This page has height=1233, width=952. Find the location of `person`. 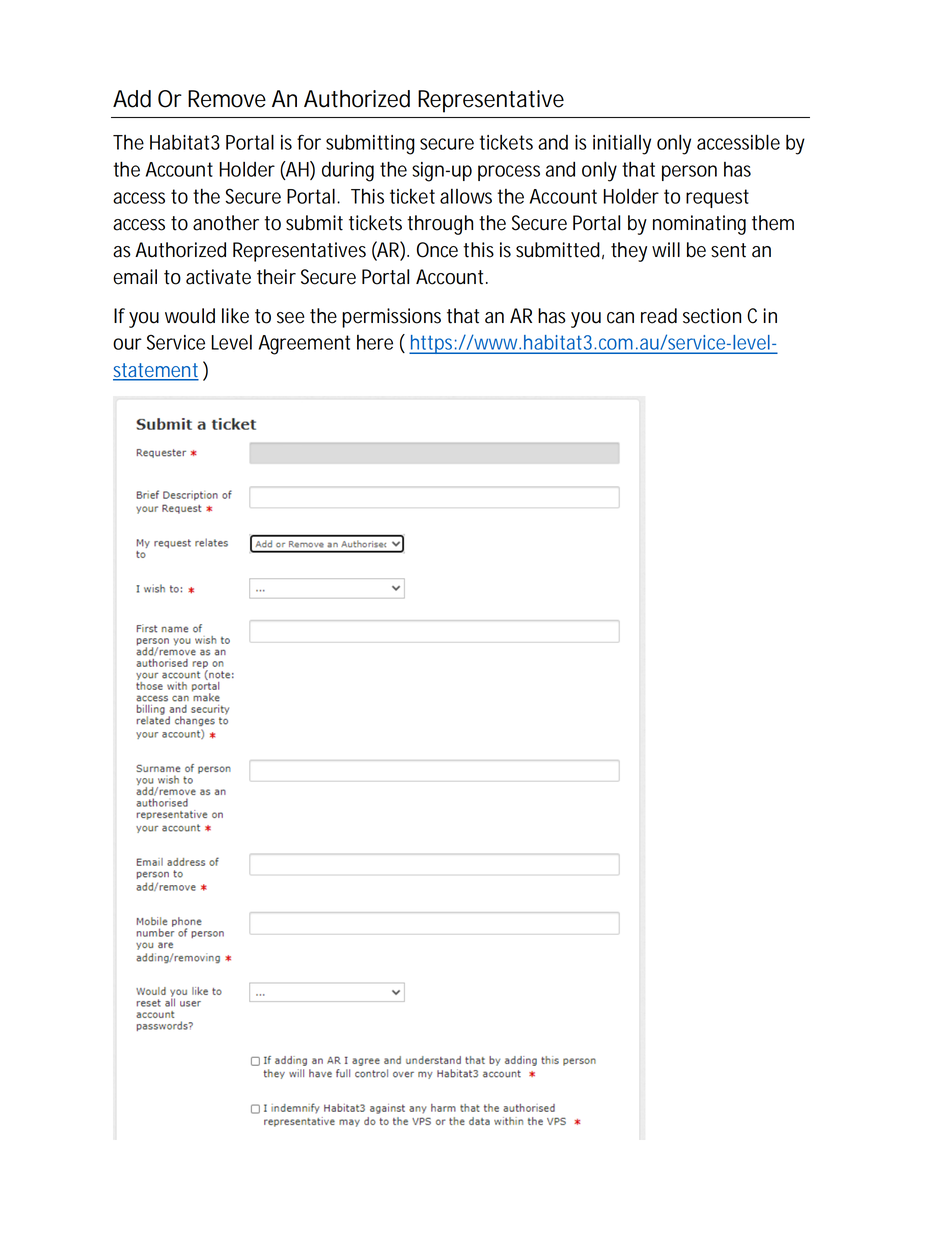

person is located at coordinates (689, 173).
